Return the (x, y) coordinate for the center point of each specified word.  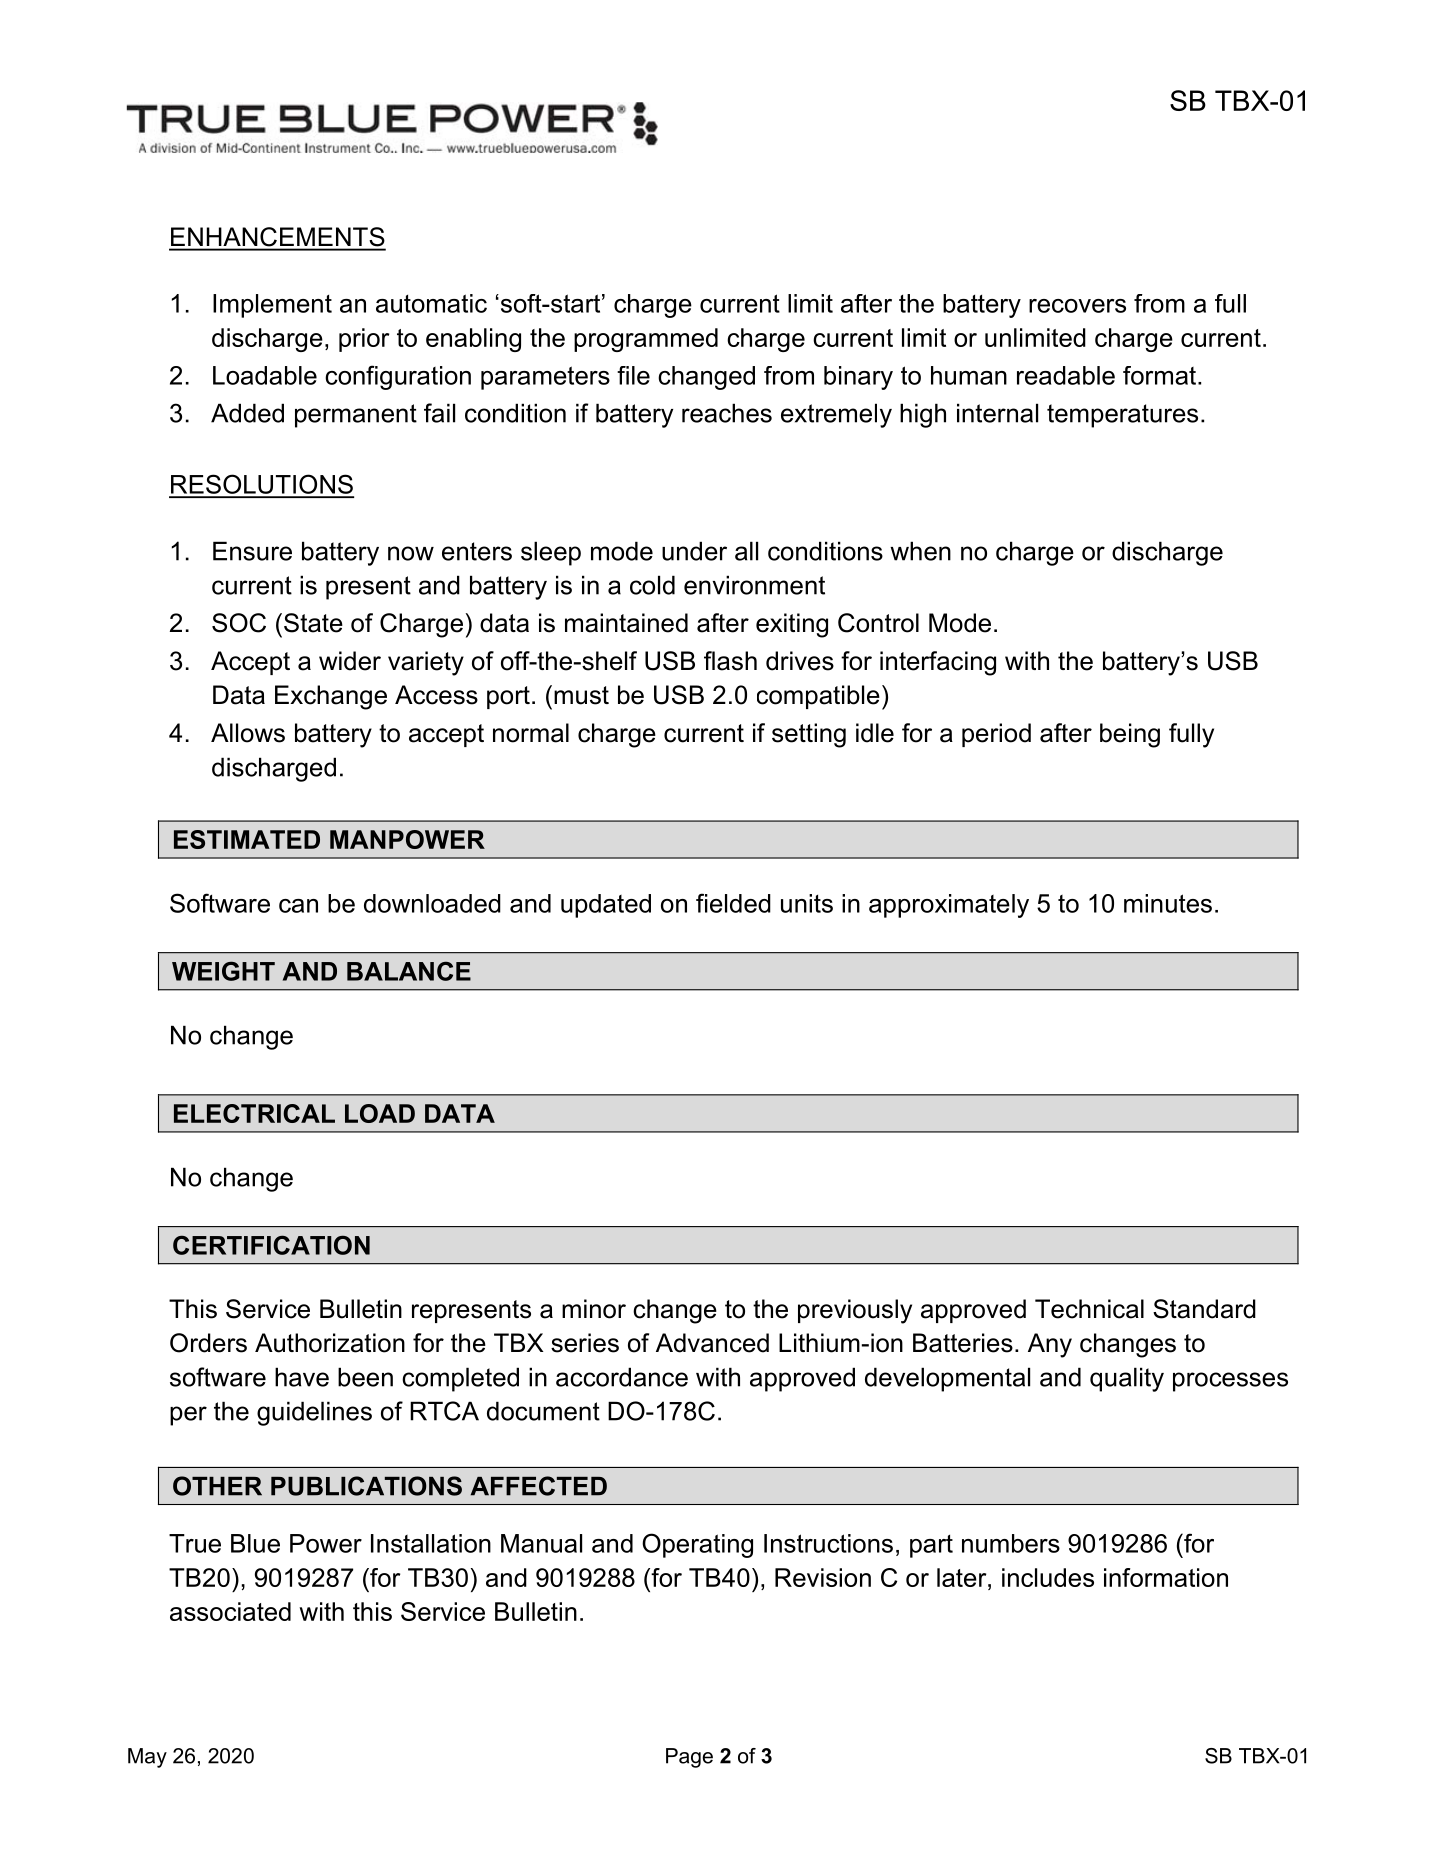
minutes (1168, 903)
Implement (272, 306)
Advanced (712, 1343)
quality (1127, 1379)
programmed (646, 340)
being (1130, 735)
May (147, 1758)
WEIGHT (223, 971)
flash (730, 661)
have (302, 1377)
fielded (733, 903)
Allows (248, 733)
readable (1066, 375)
